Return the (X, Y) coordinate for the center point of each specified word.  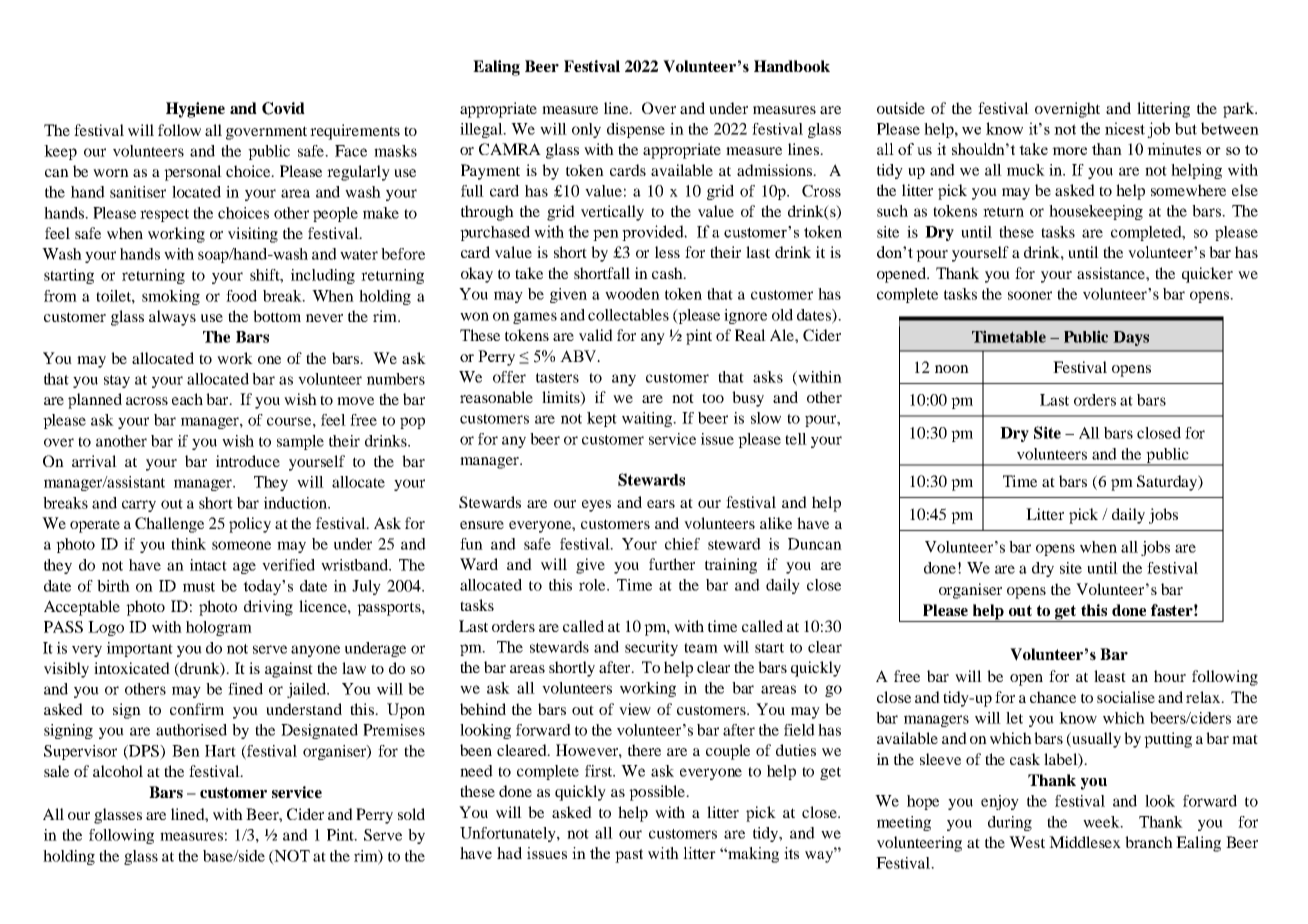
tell (796, 439)
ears (661, 504)
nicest (1125, 128)
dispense (636, 130)
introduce (248, 461)
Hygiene (195, 110)
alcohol (118, 771)
